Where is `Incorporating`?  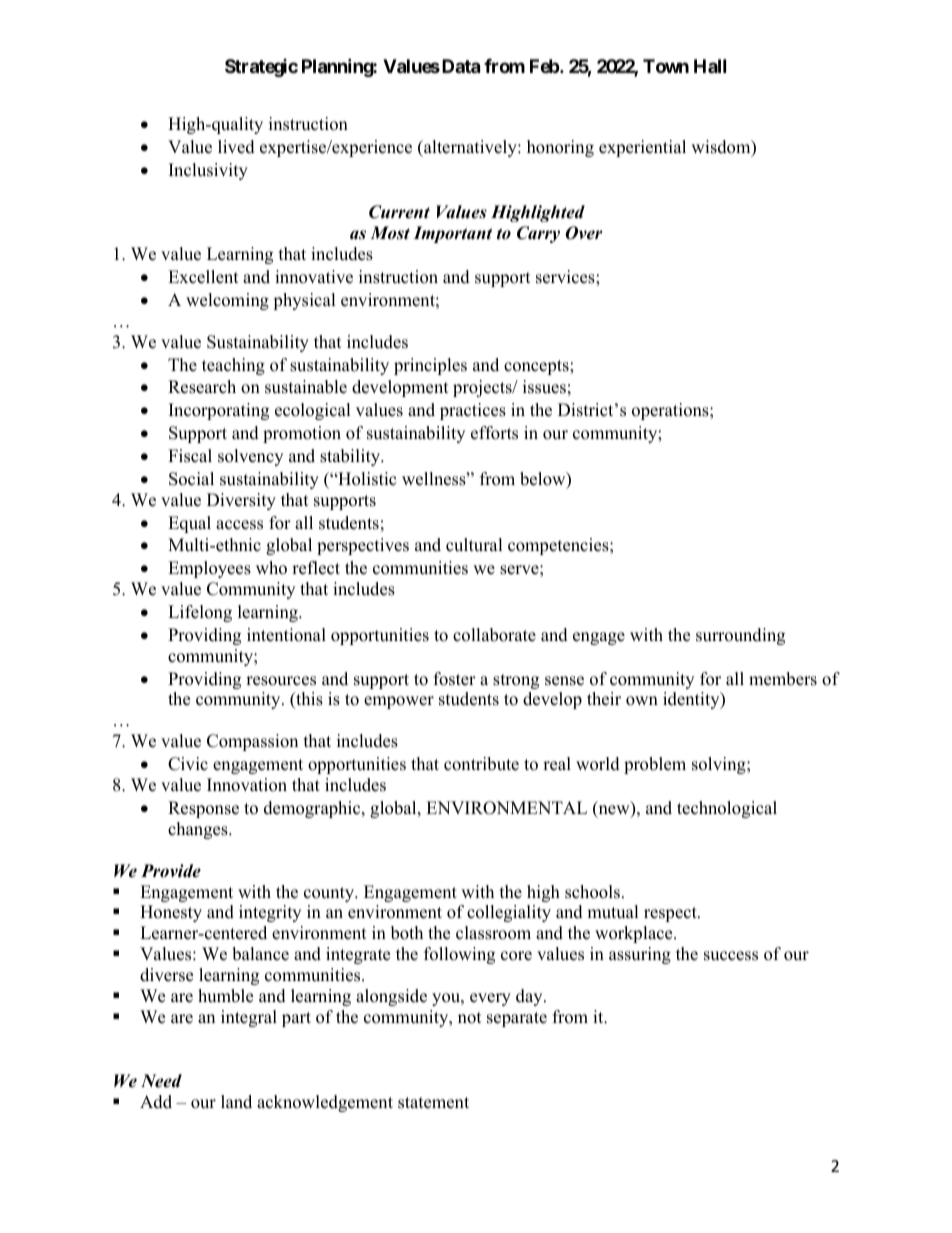
Incorporating is located at coordinates (219, 411).
